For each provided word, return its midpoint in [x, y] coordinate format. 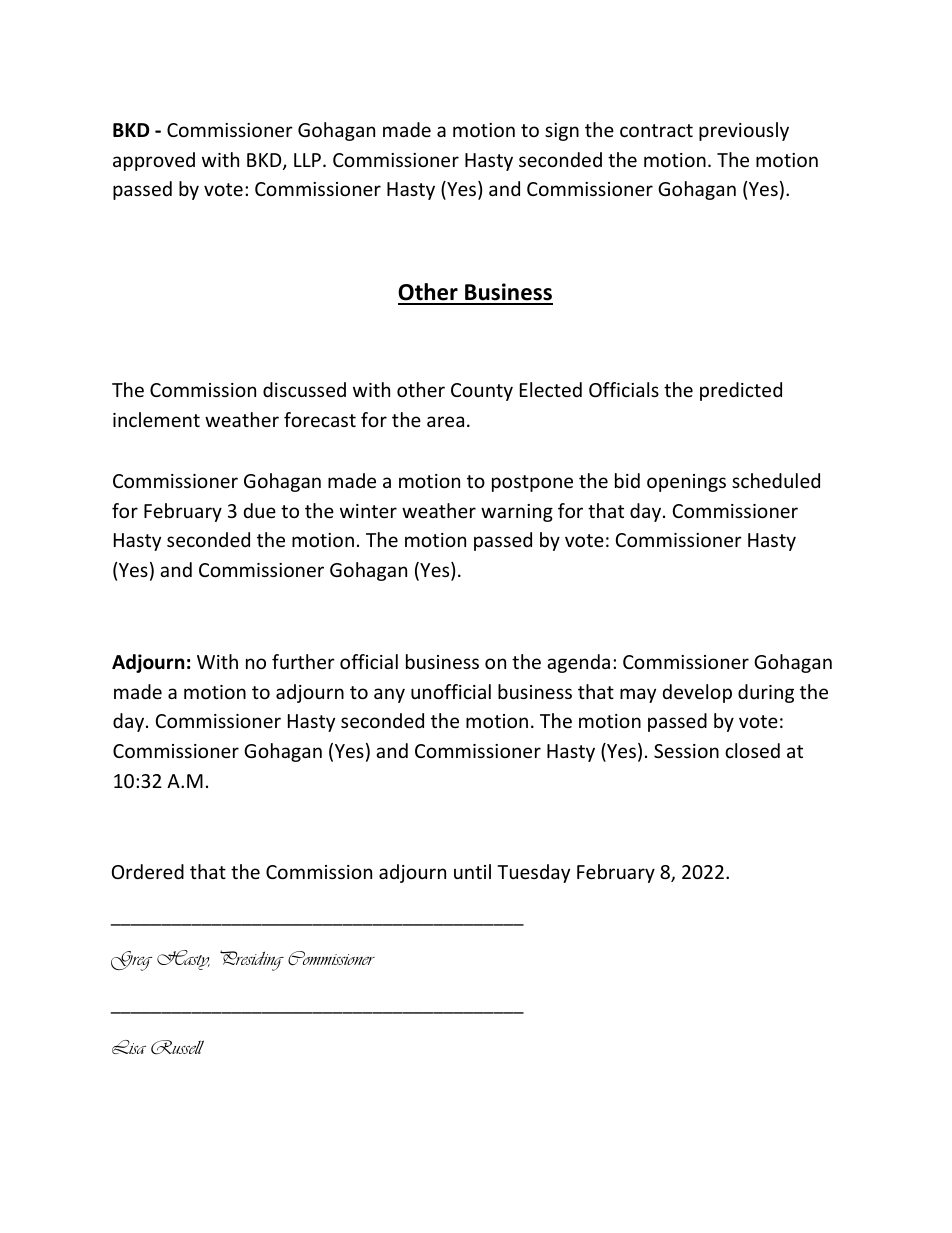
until [472, 871]
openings [686, 483]
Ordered [148, 871]
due [260, 510]
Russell [177, 1047]
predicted [741, 391]
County [482, 392]
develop [697, 693]
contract [656, 130]
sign [562, 132]
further [303, 661]
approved [154, 161]
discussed [304, 389]
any [389, 695]
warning [517, 513]
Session [686, 751]
